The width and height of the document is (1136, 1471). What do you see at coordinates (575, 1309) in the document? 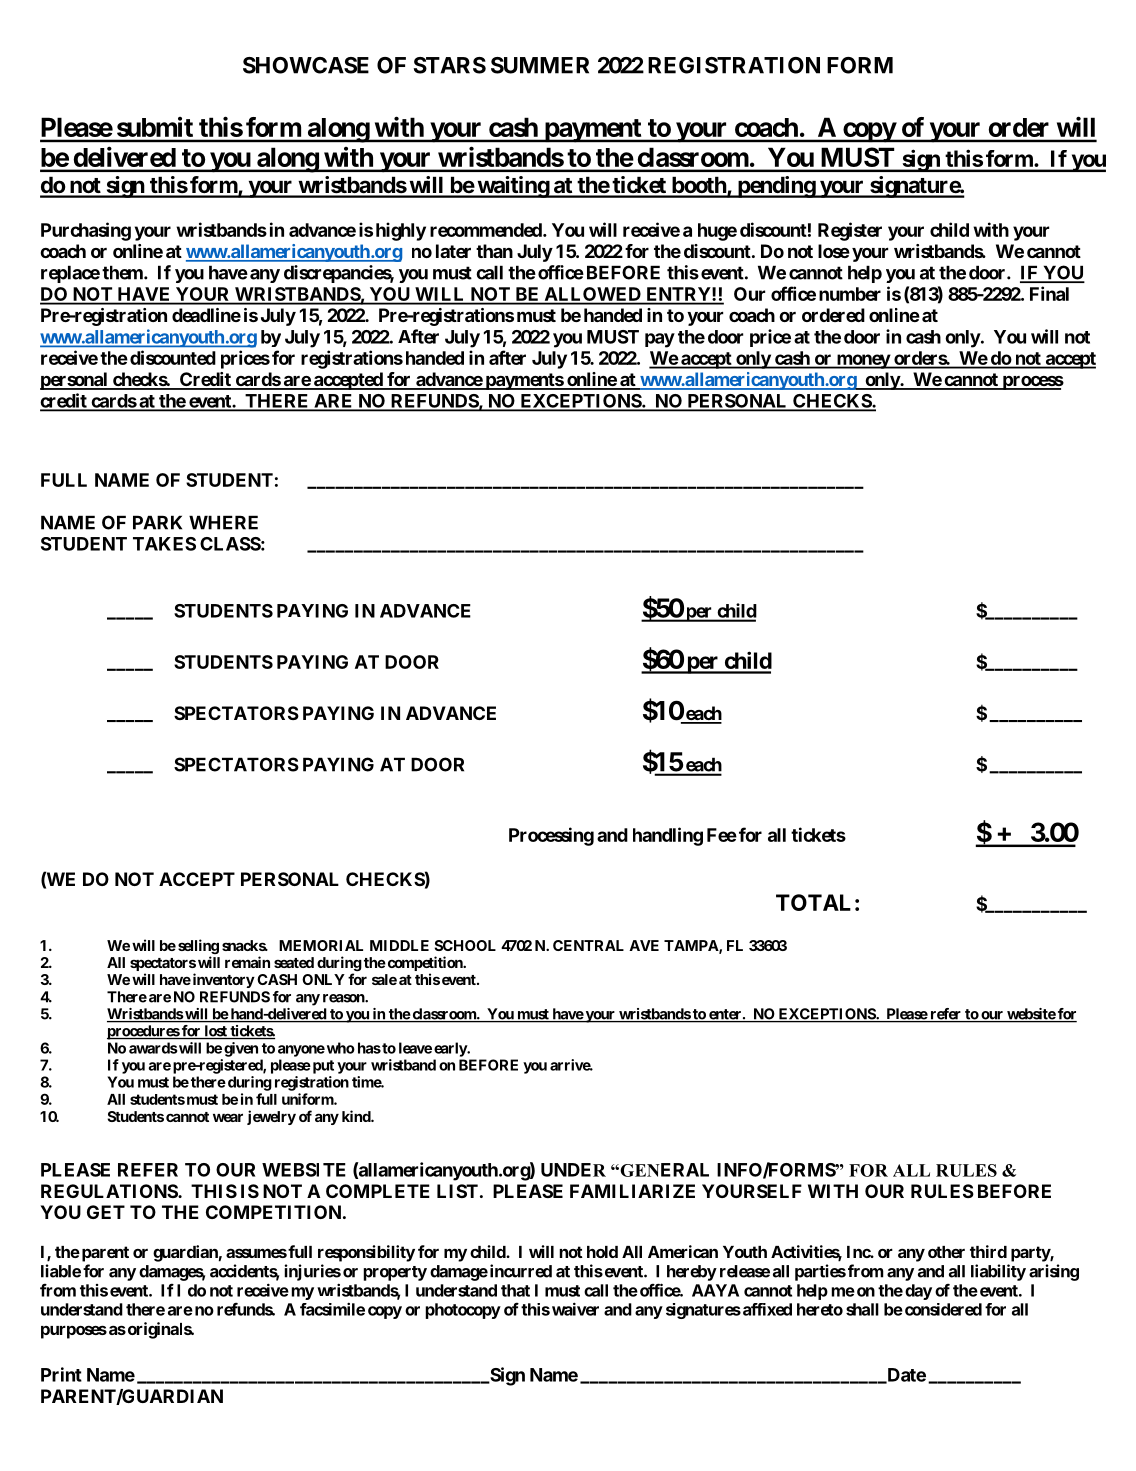
I see `waiver` at bounding box center [575, 1309].
